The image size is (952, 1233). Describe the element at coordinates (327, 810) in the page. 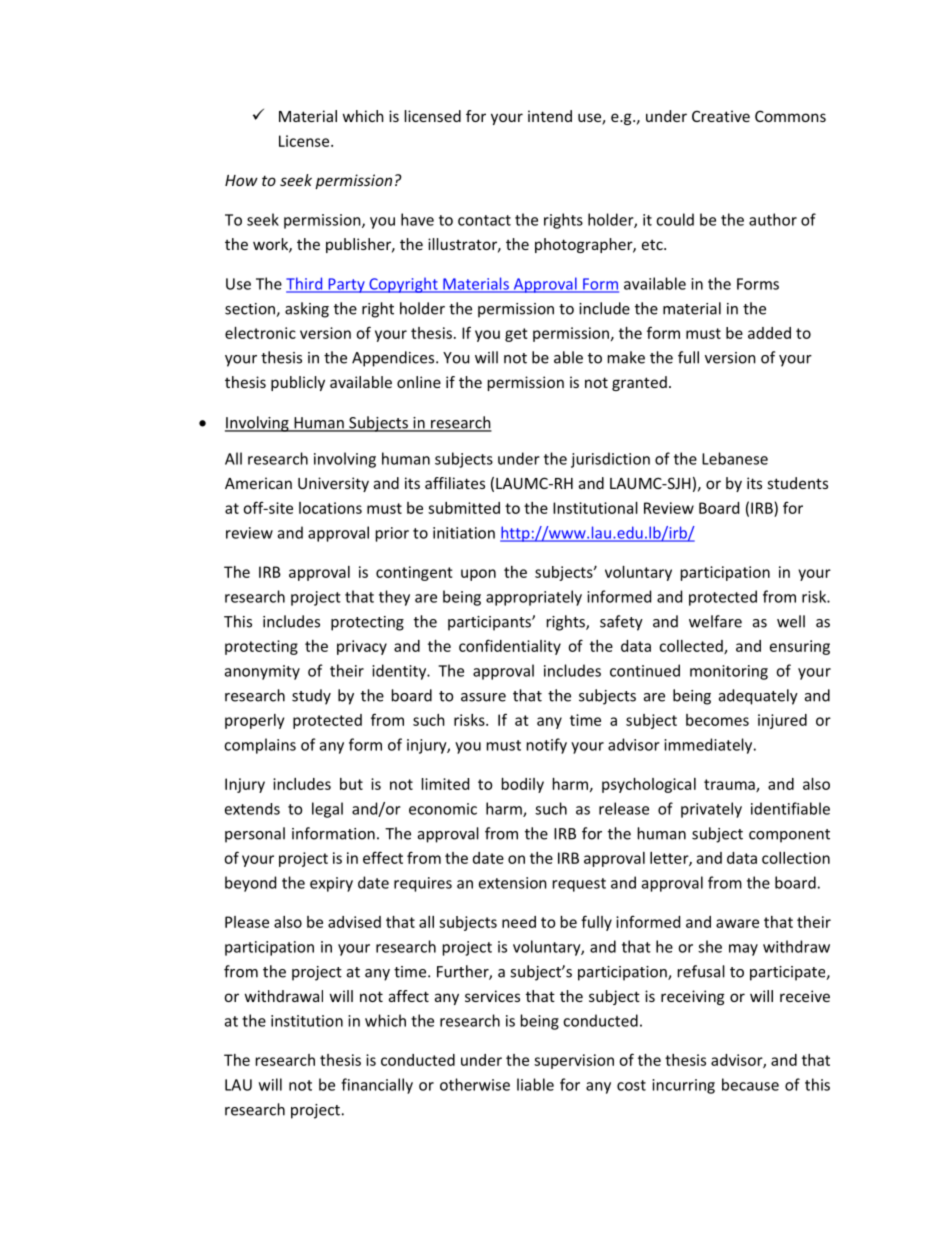

I see `legal` at that location.
